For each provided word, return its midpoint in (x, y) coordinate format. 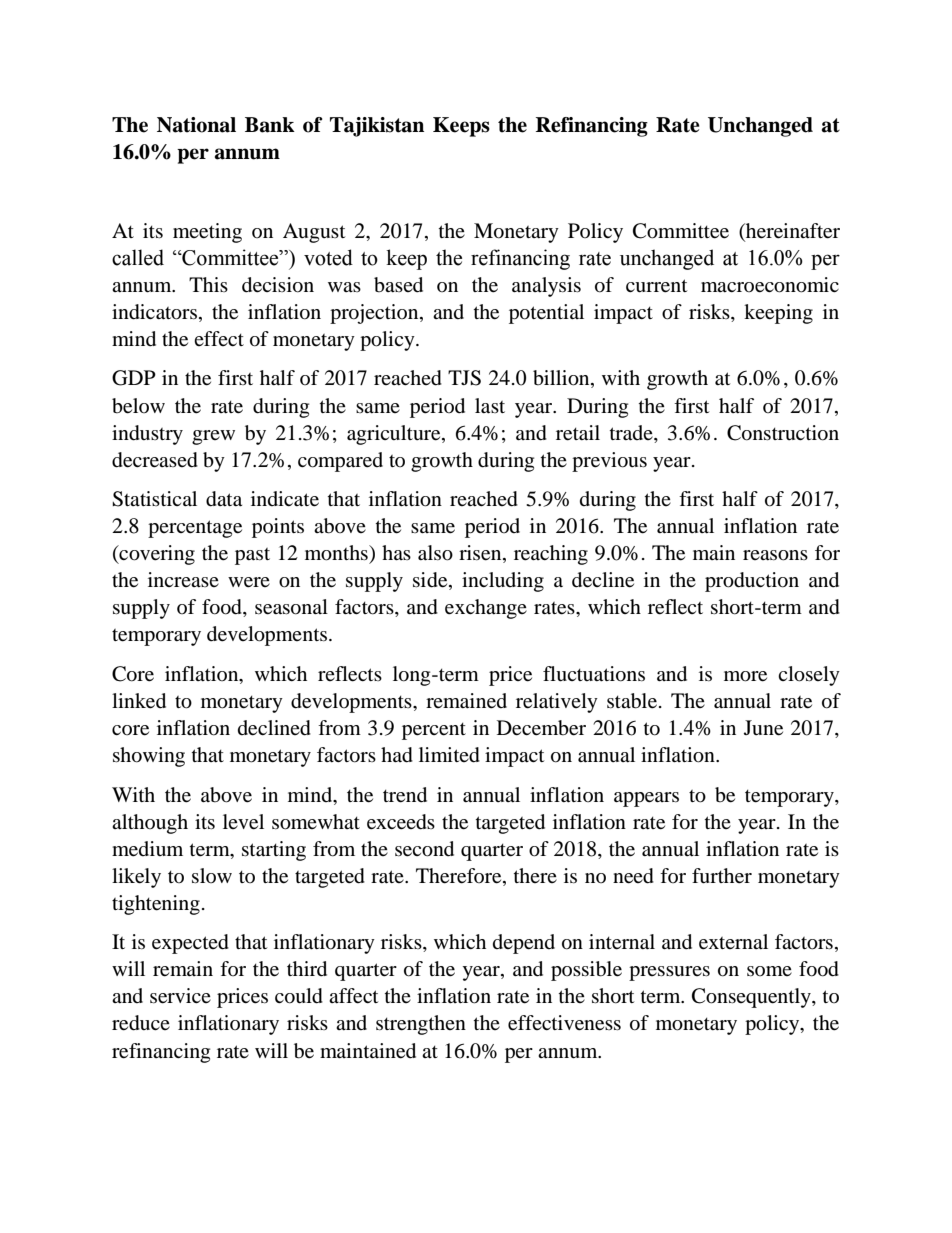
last (490, 406)
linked (139, 701)
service (180, 996)
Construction (783, 433)
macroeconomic (770, 285)
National (196, 125)
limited (449, 755)
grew (213, 437)
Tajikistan (377, 127)
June (763, 728)
